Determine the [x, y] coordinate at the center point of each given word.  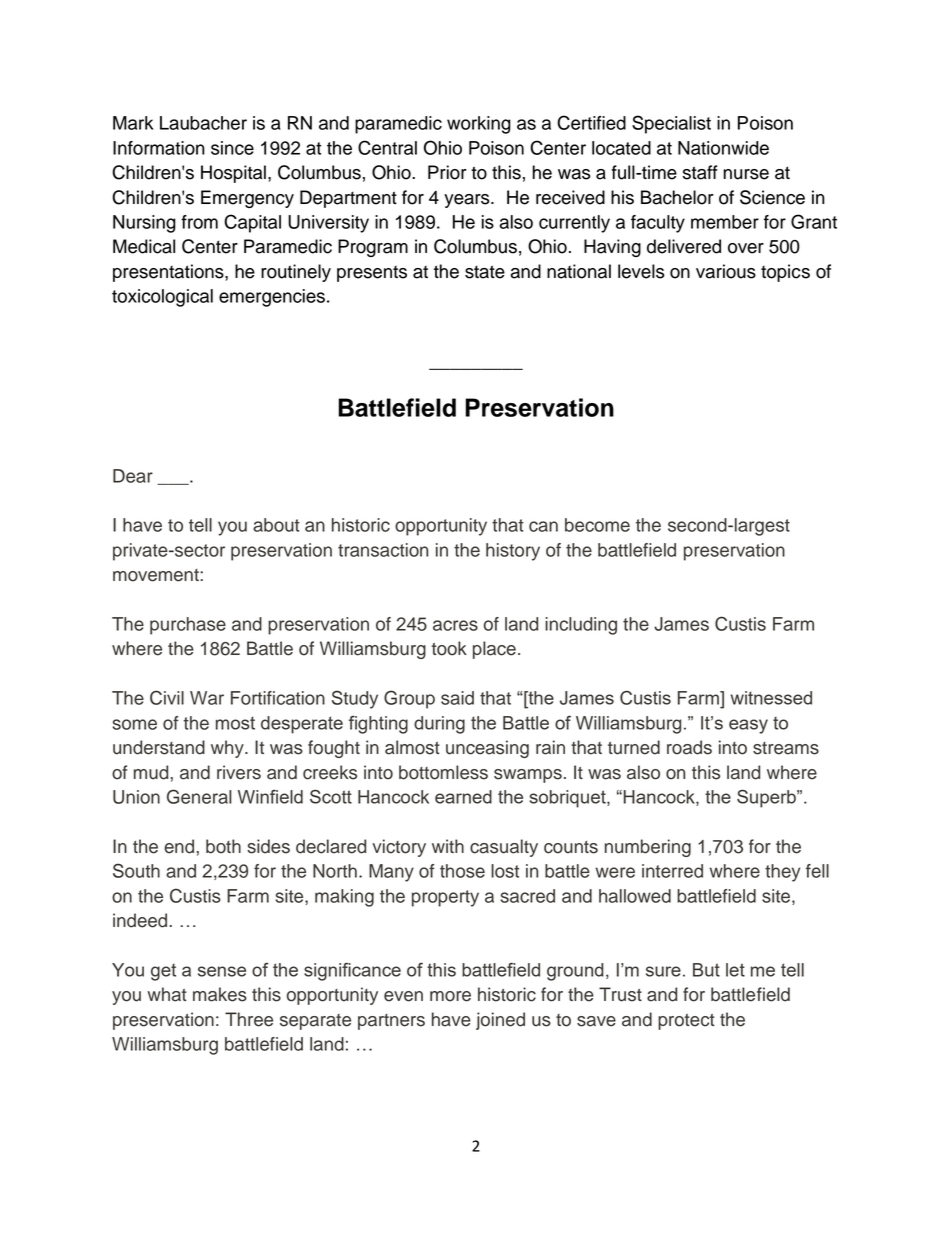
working [479, 125]
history [513, 552]
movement [157, 575]
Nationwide [723, 148]
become [597, 525]
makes [220, 994]
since [232, 148]
